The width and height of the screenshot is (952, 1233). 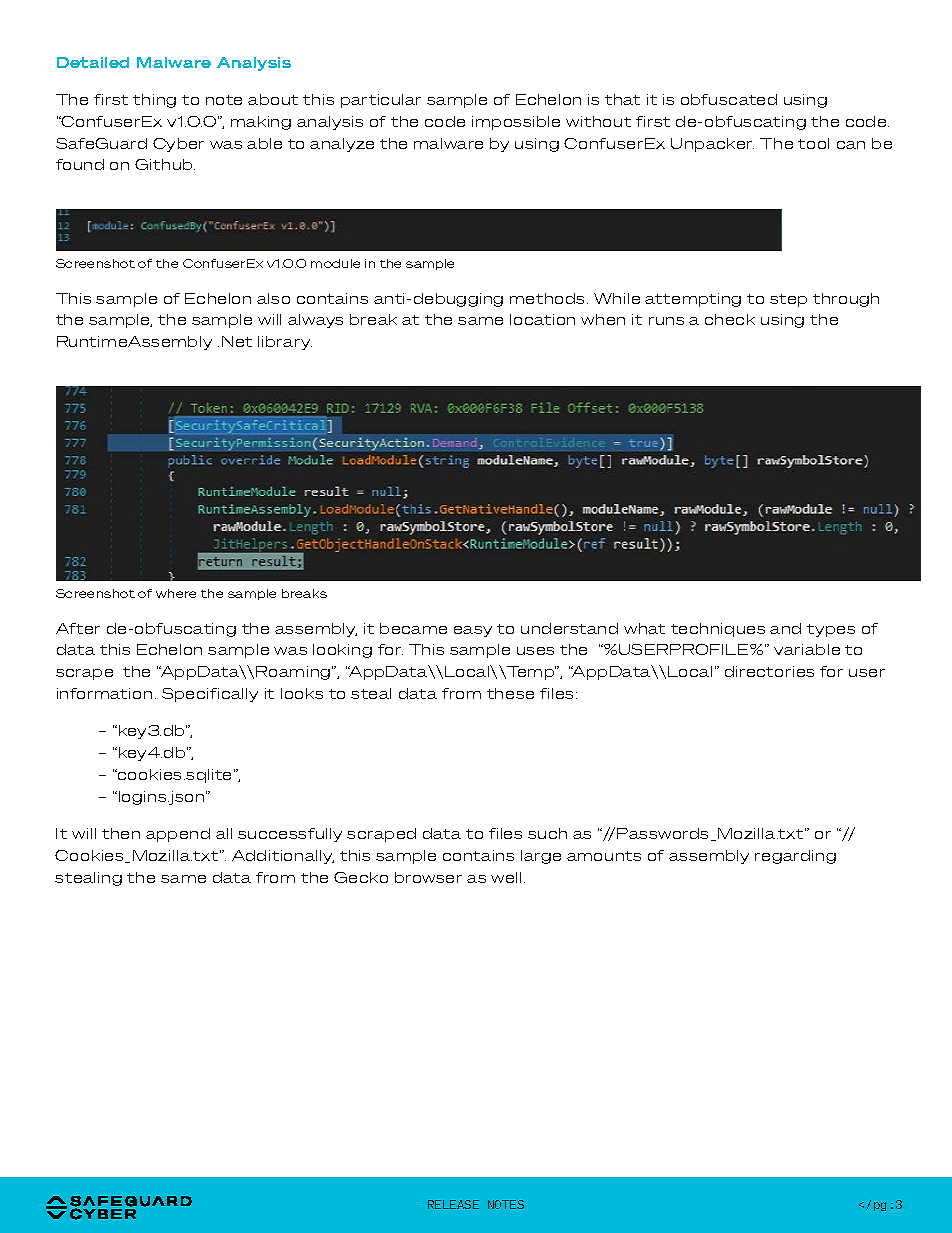 I want to click on regarding, so click(x=795, y=857).
